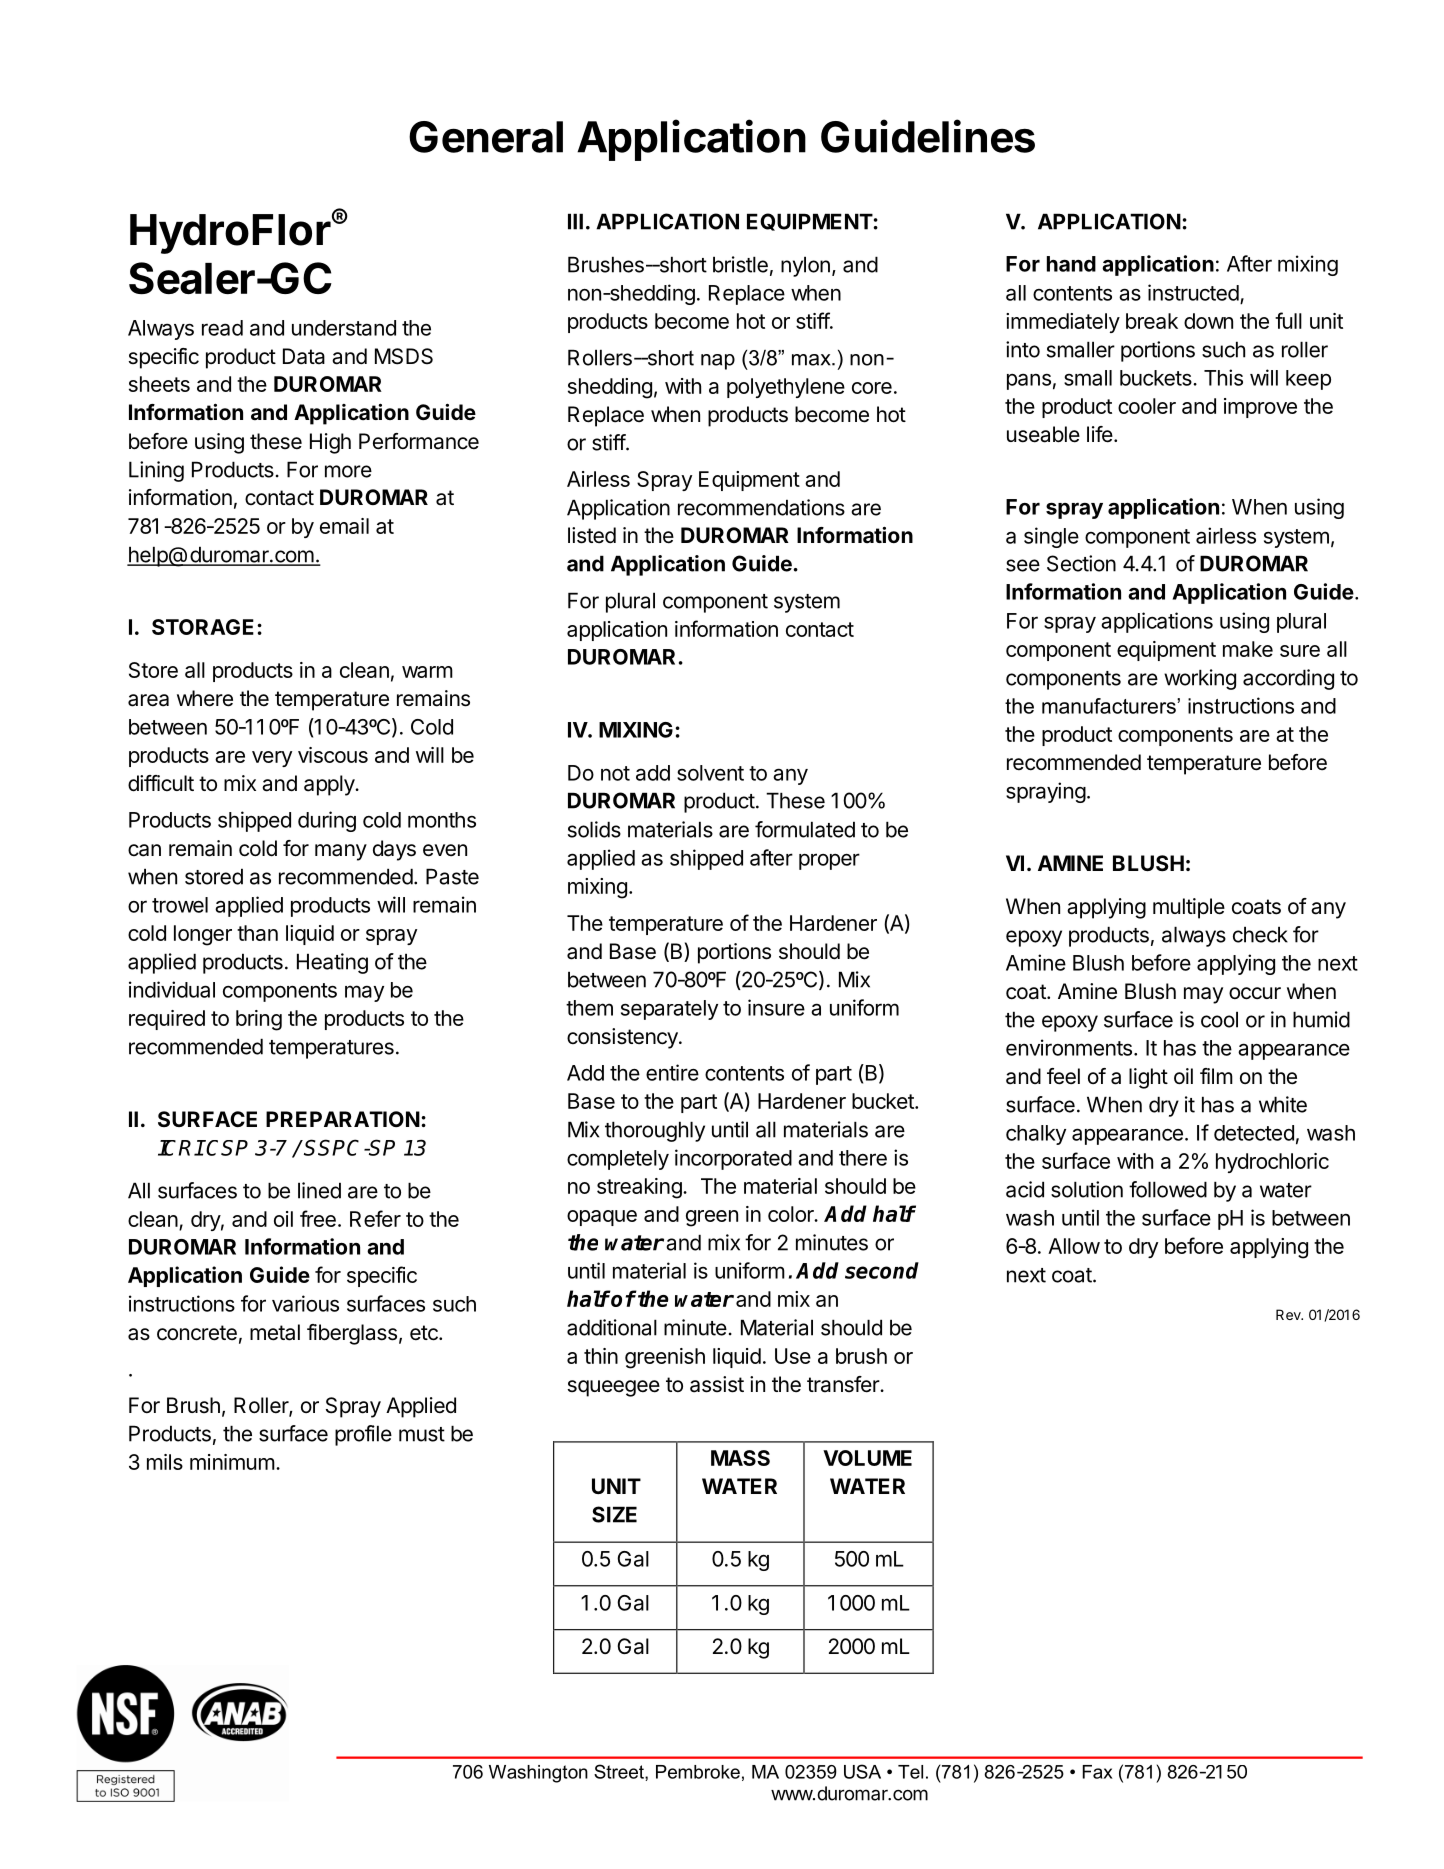 This screenshot has height=1869, width=1444. I want to click on assist, so click(717, 1384).
